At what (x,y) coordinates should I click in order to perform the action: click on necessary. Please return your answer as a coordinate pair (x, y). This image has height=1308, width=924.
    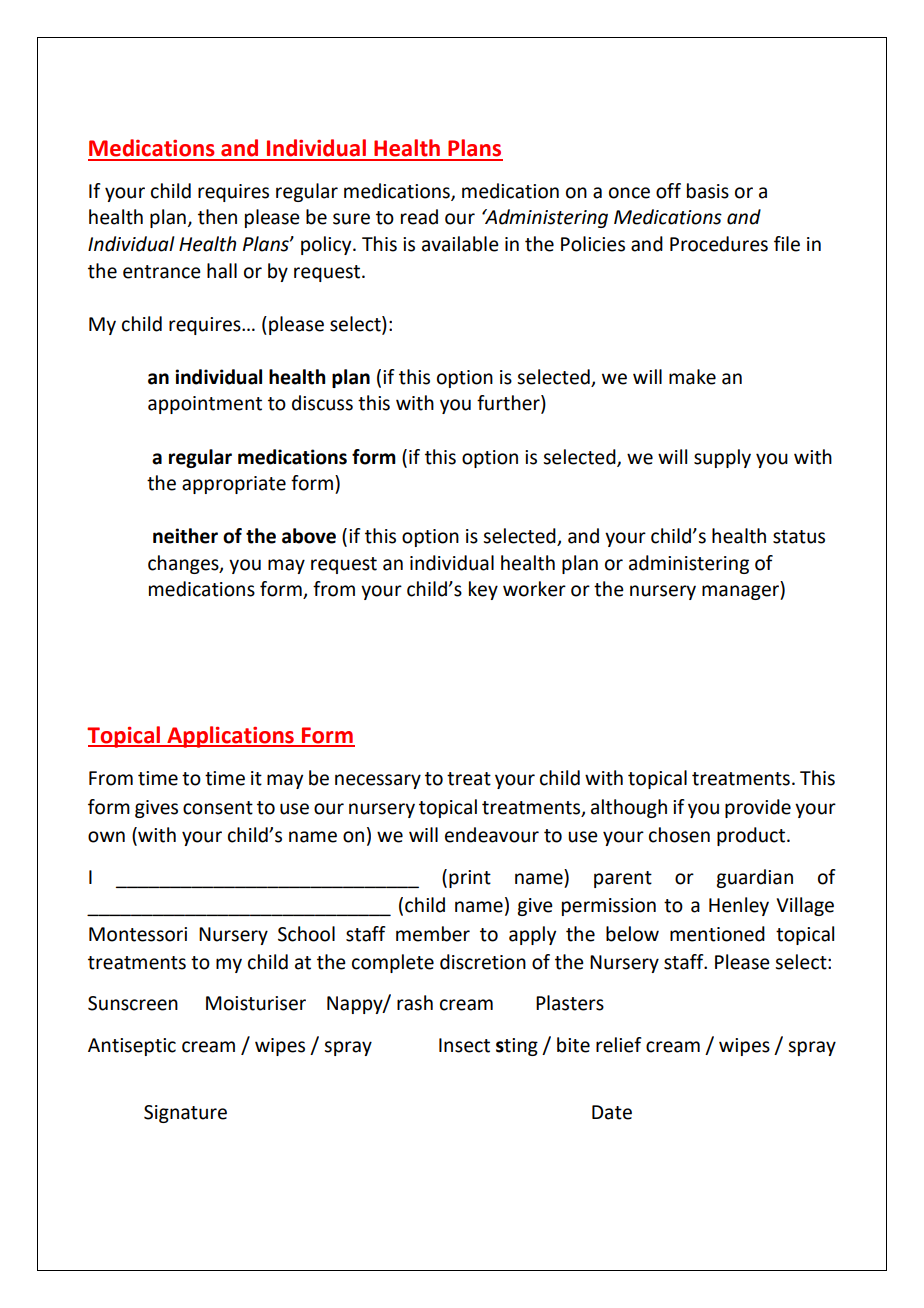
    Looking at the image, I should click on (378, 781).
